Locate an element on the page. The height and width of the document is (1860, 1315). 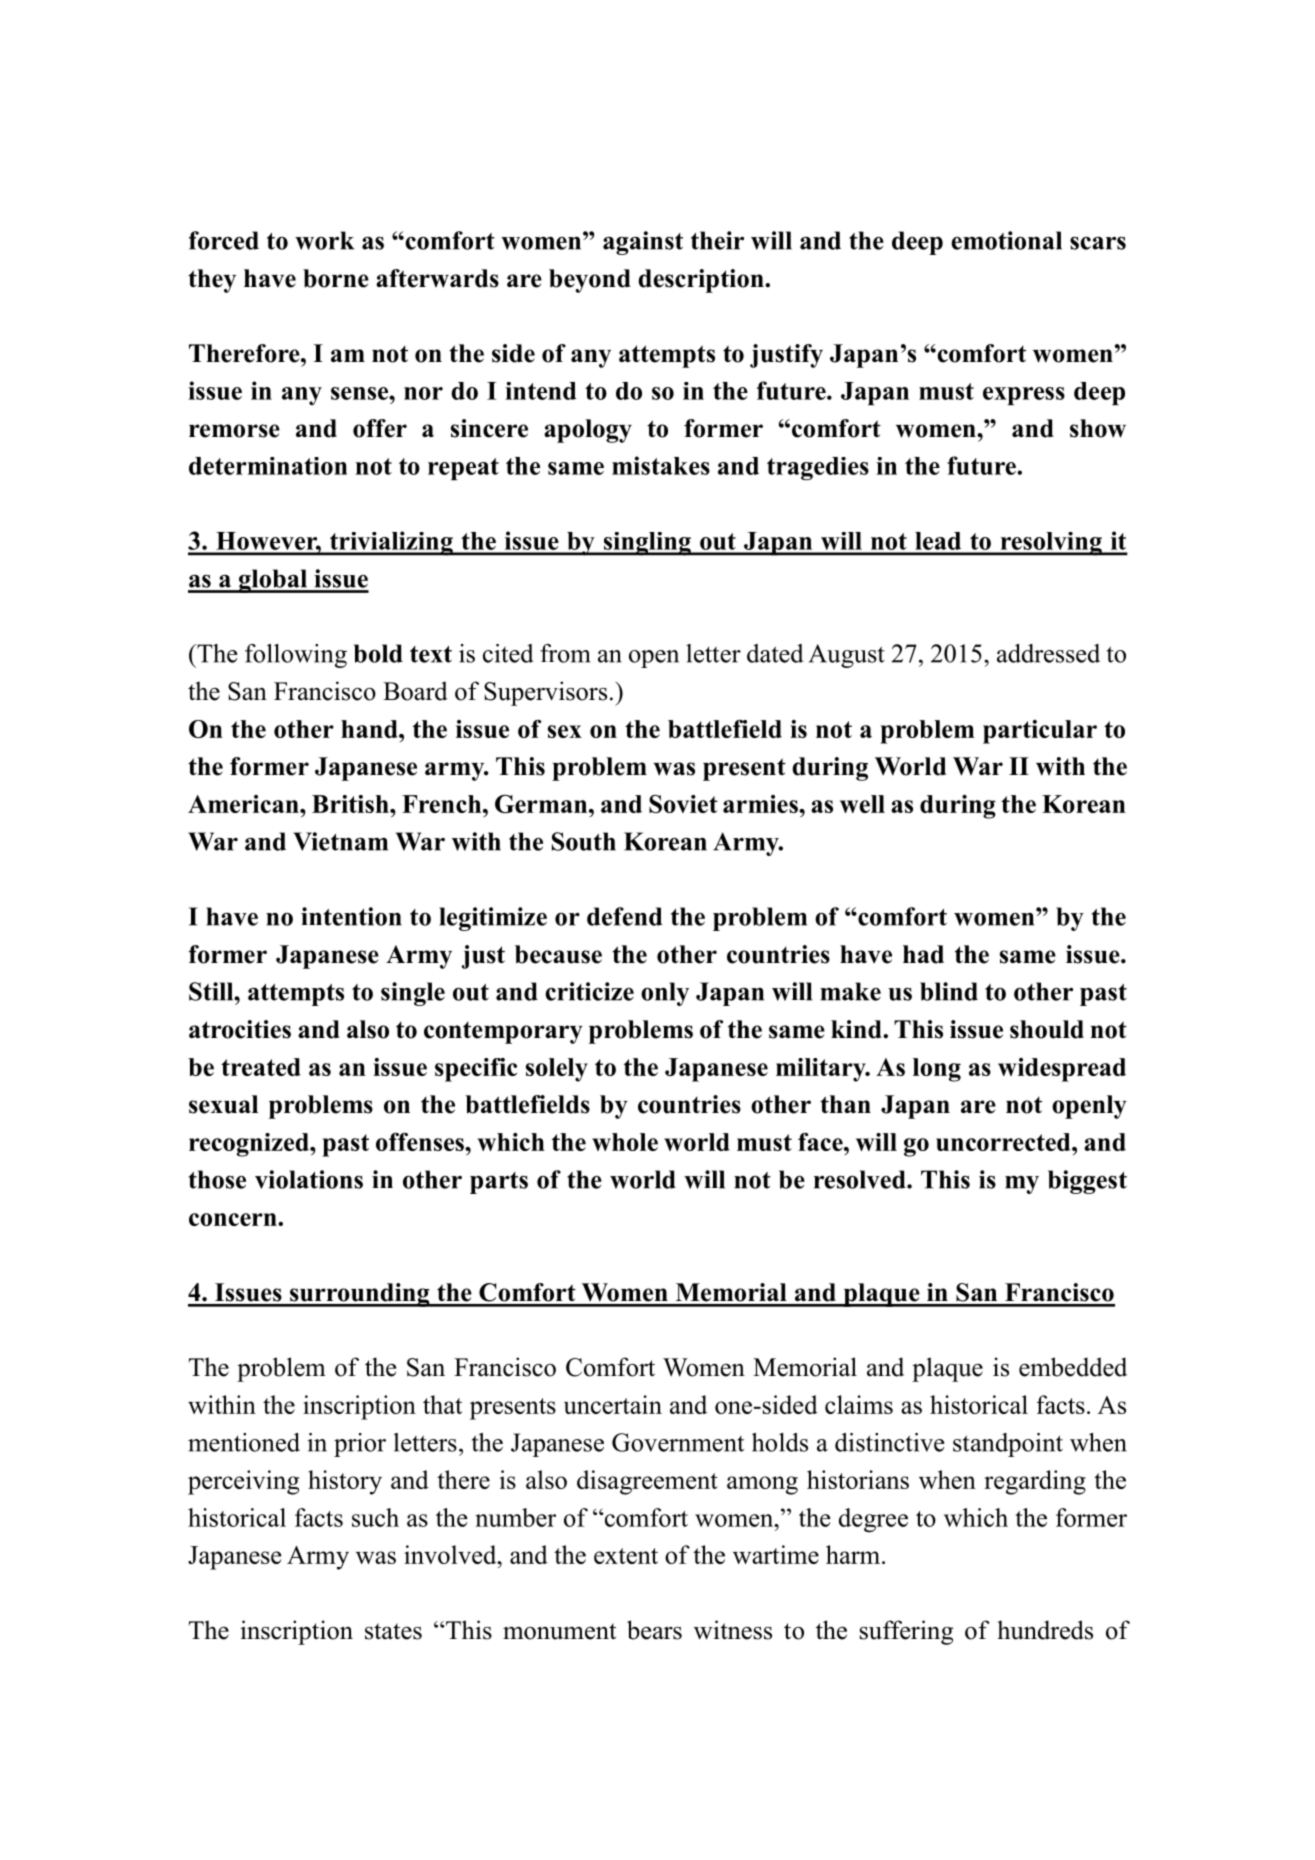
emotional is located at coordinates (1006, 240).
